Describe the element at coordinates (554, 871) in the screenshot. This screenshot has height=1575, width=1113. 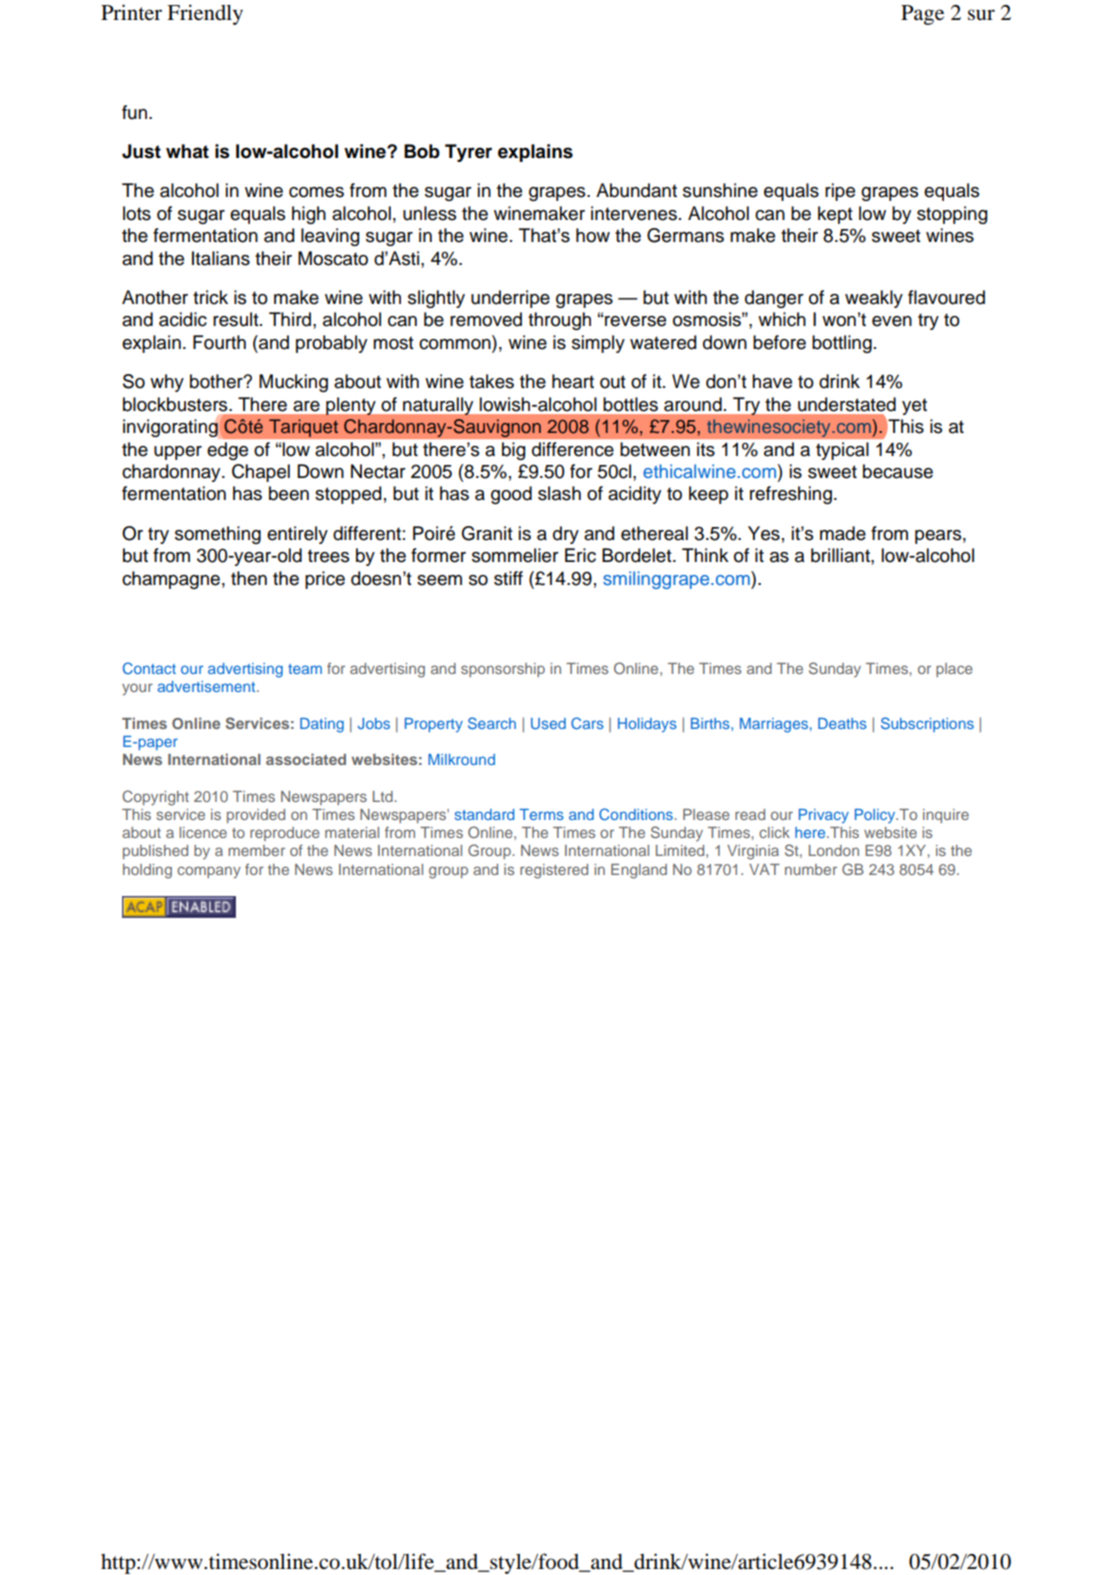
I see `registered` at that location.
